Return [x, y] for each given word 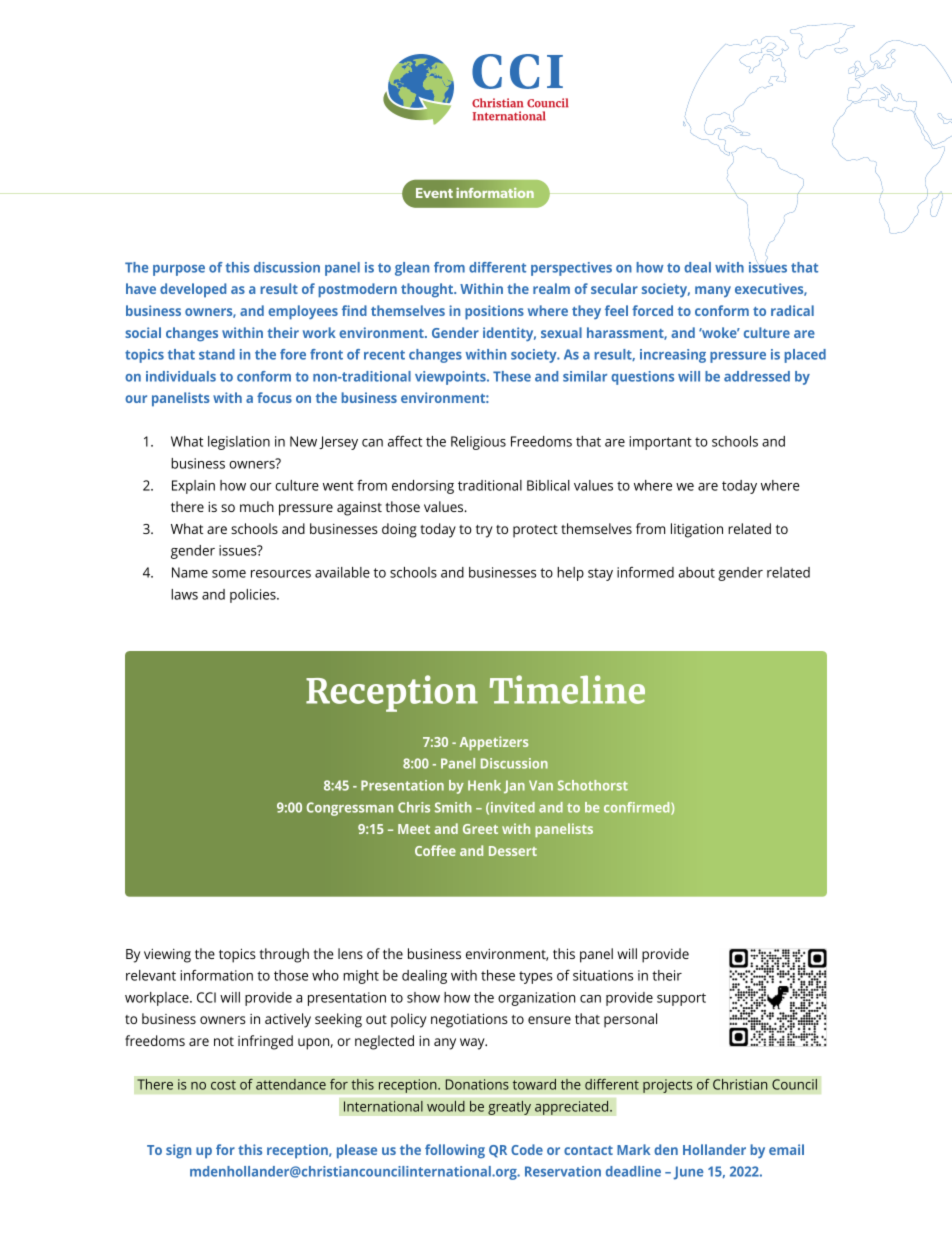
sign [178, 1151]
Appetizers [494, 743]
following [455, 1151]
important [660, 443]
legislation [239, 443]
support [681, 999]
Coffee [435, 850]
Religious [478, 443]
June [688, 1173]
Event [434, 193]
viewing [167, 956]
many [713, 291]
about [696, 572]
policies [254, 596]
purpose [179, 270]
